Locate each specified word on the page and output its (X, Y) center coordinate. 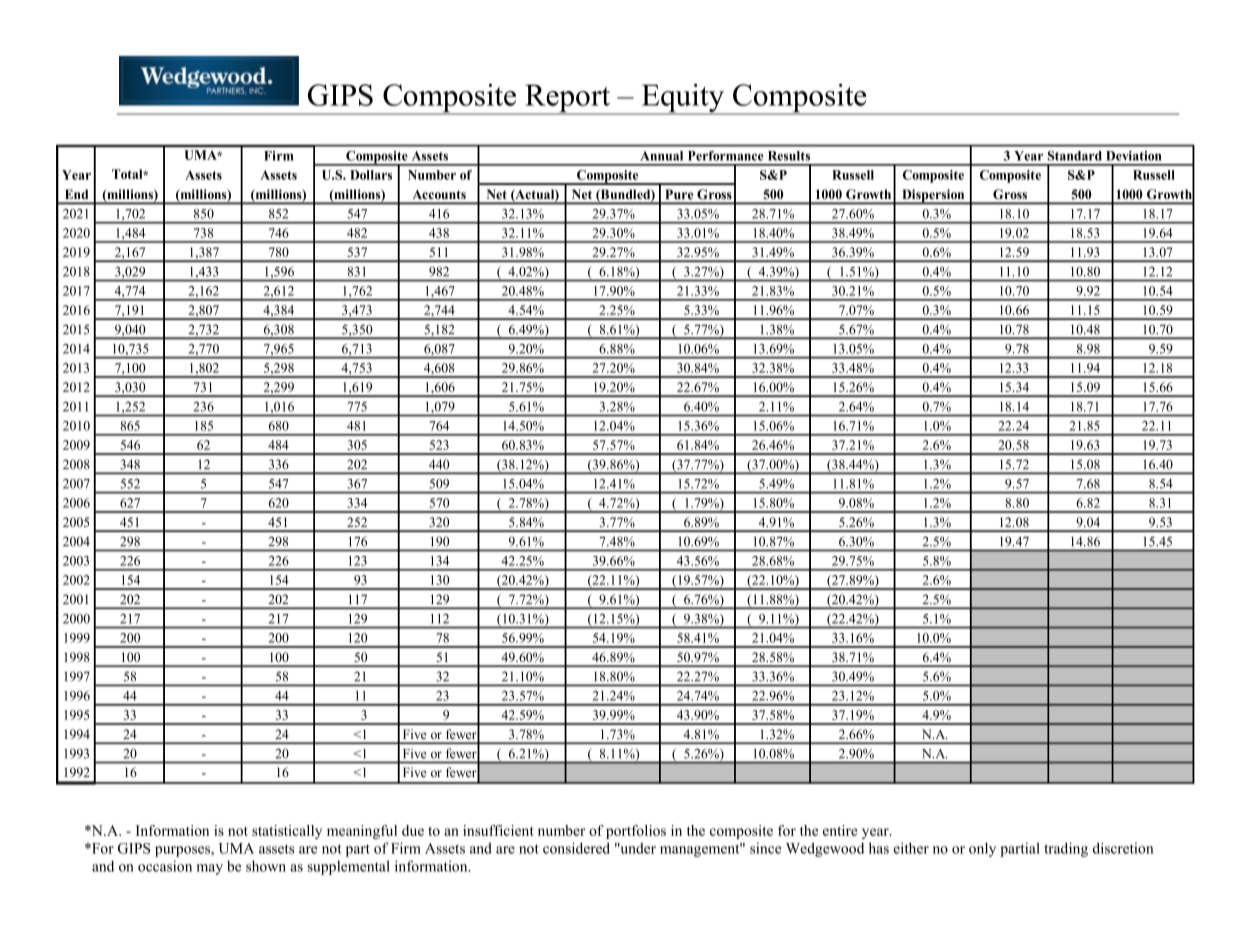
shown (266, 866)
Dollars (371, 175)
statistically (287, 832)
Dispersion (933, 196)
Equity (682, 99)
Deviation (1134, 156)
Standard (1075, 156)
